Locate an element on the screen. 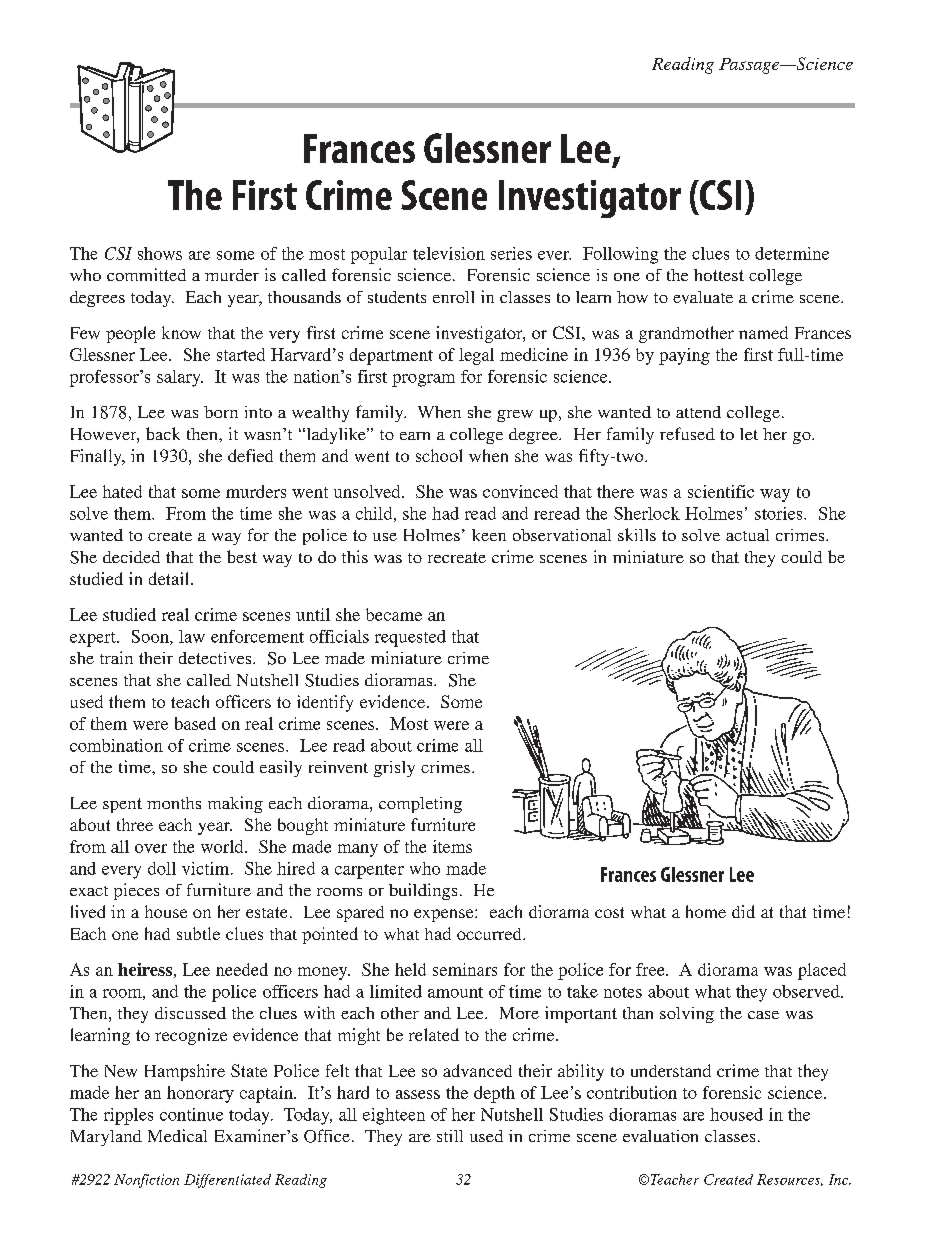  did is located at coordinates (743, 911).
